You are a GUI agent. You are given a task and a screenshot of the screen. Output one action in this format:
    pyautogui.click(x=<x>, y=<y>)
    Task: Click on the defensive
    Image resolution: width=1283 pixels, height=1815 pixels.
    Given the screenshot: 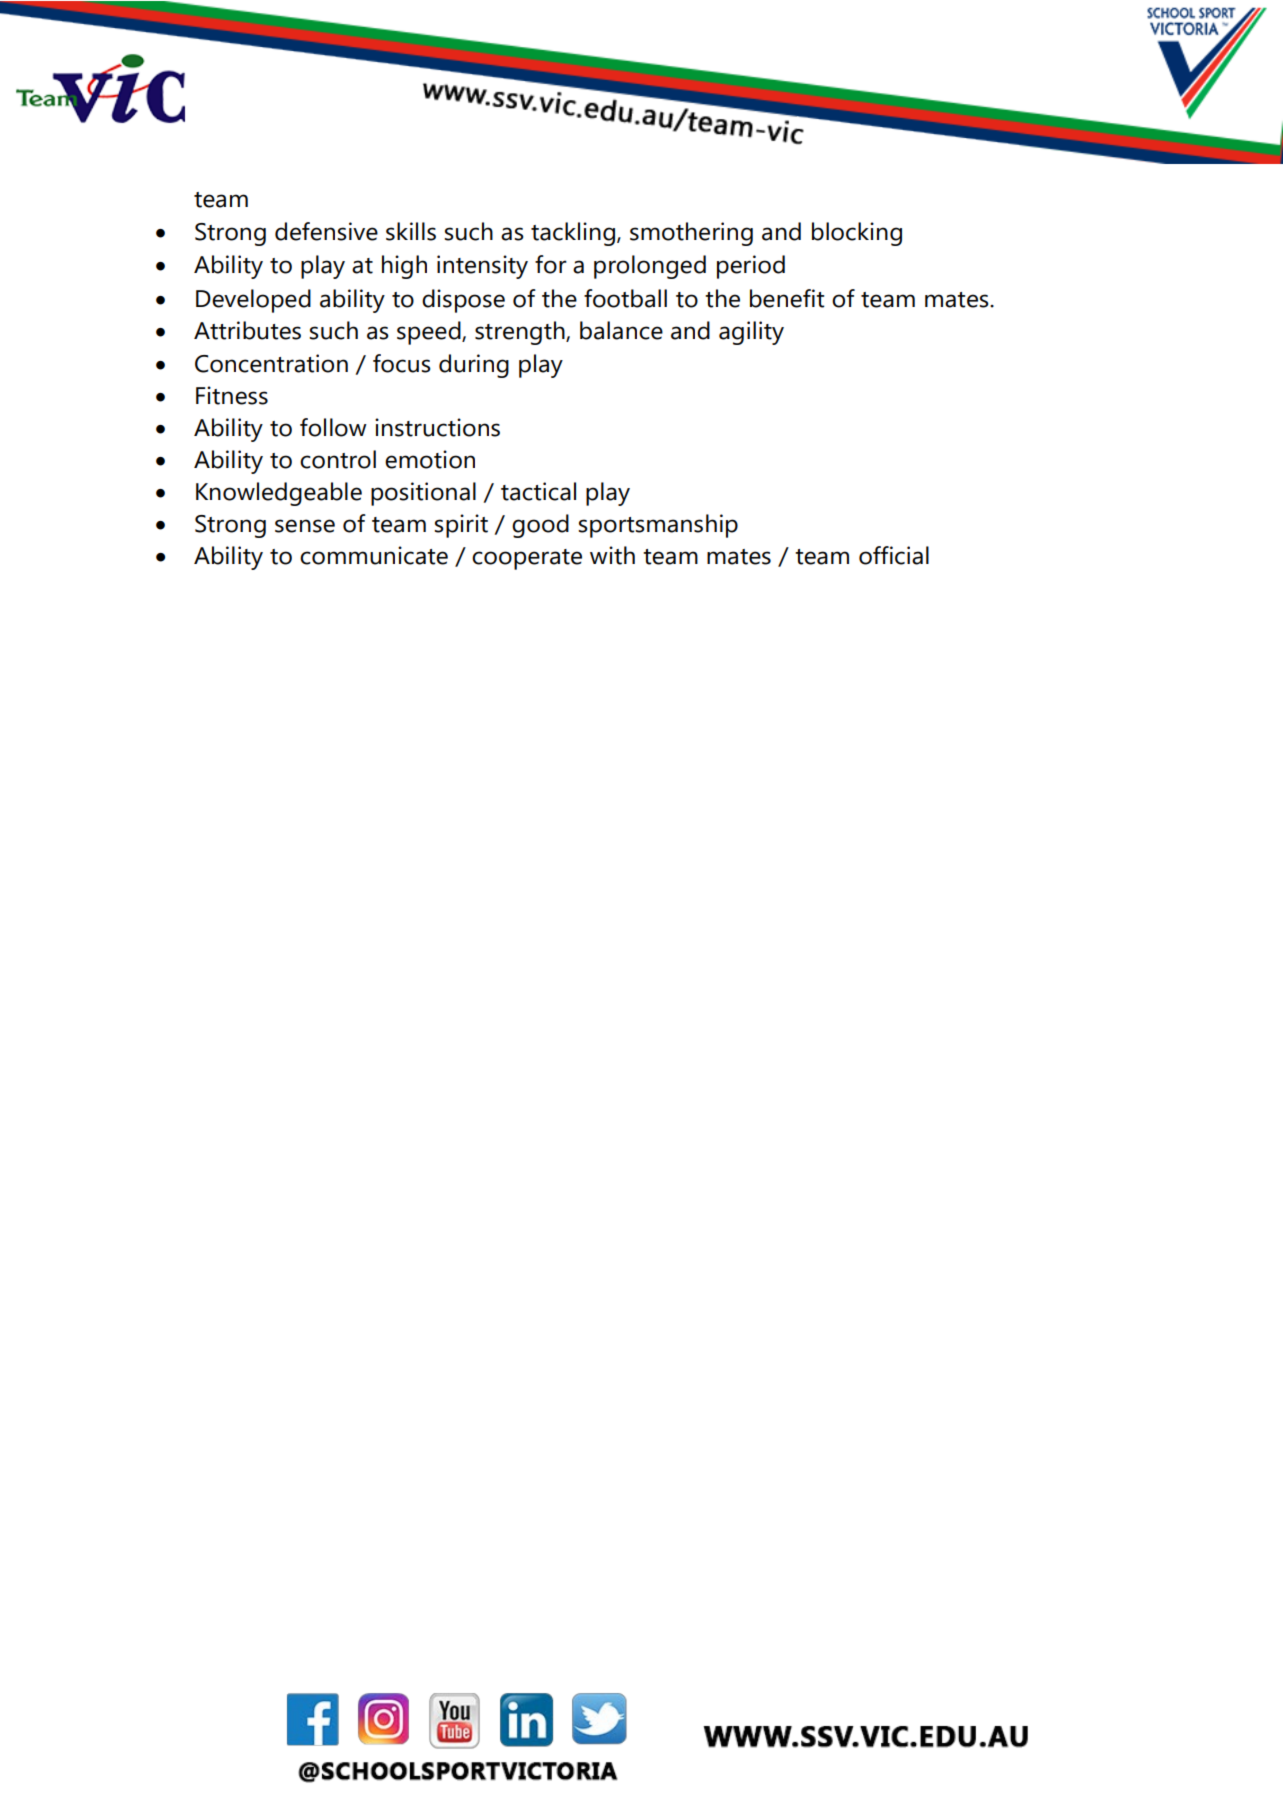 What is the action you would take?
    pyautogui.click(x=326, y=231)
